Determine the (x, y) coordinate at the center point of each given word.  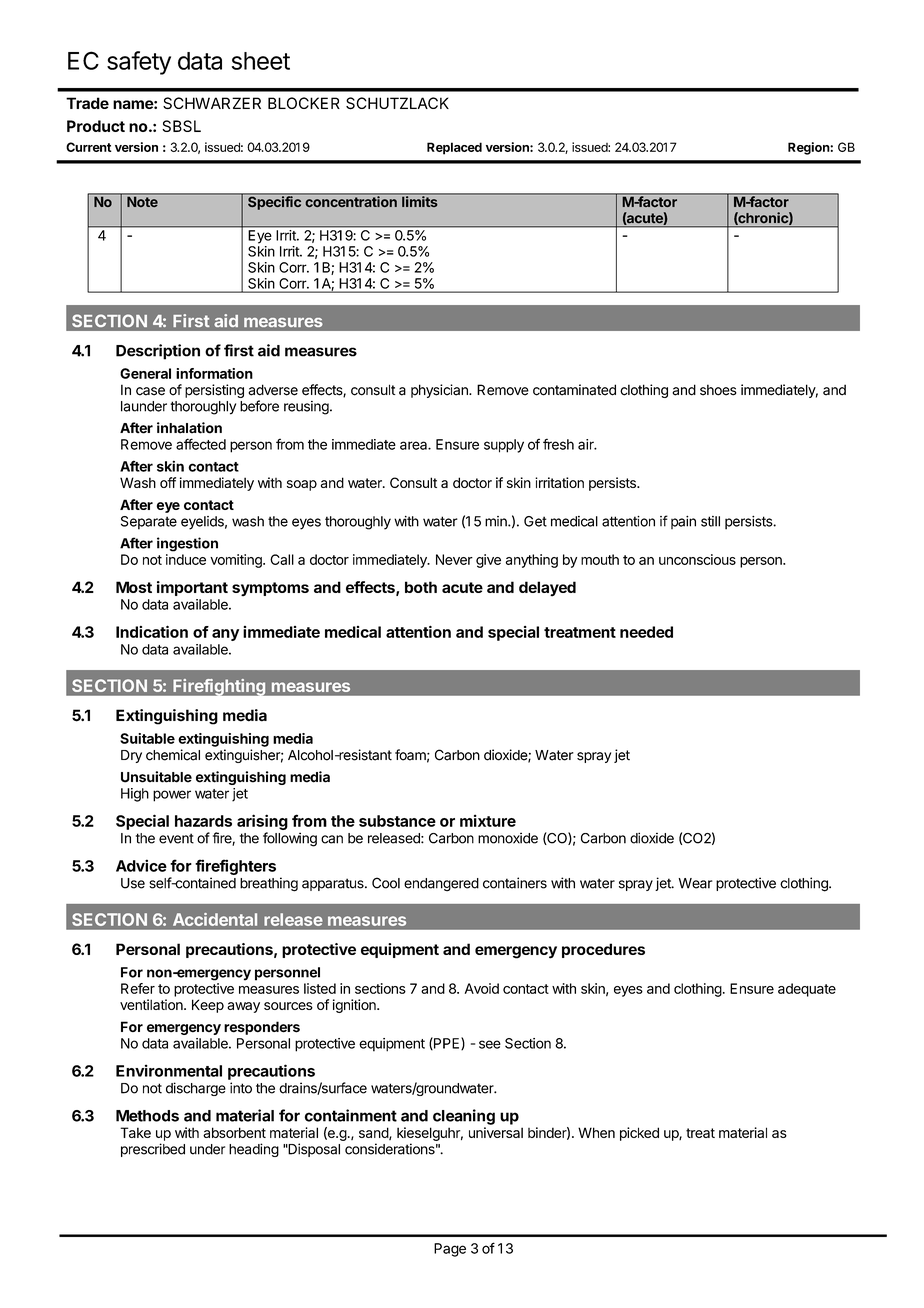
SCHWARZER (212, 103)
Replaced (454, 148)
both (421, 587)
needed (646, 632)
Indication (152, 631)
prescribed (153, 1150)
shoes (718, 390)
